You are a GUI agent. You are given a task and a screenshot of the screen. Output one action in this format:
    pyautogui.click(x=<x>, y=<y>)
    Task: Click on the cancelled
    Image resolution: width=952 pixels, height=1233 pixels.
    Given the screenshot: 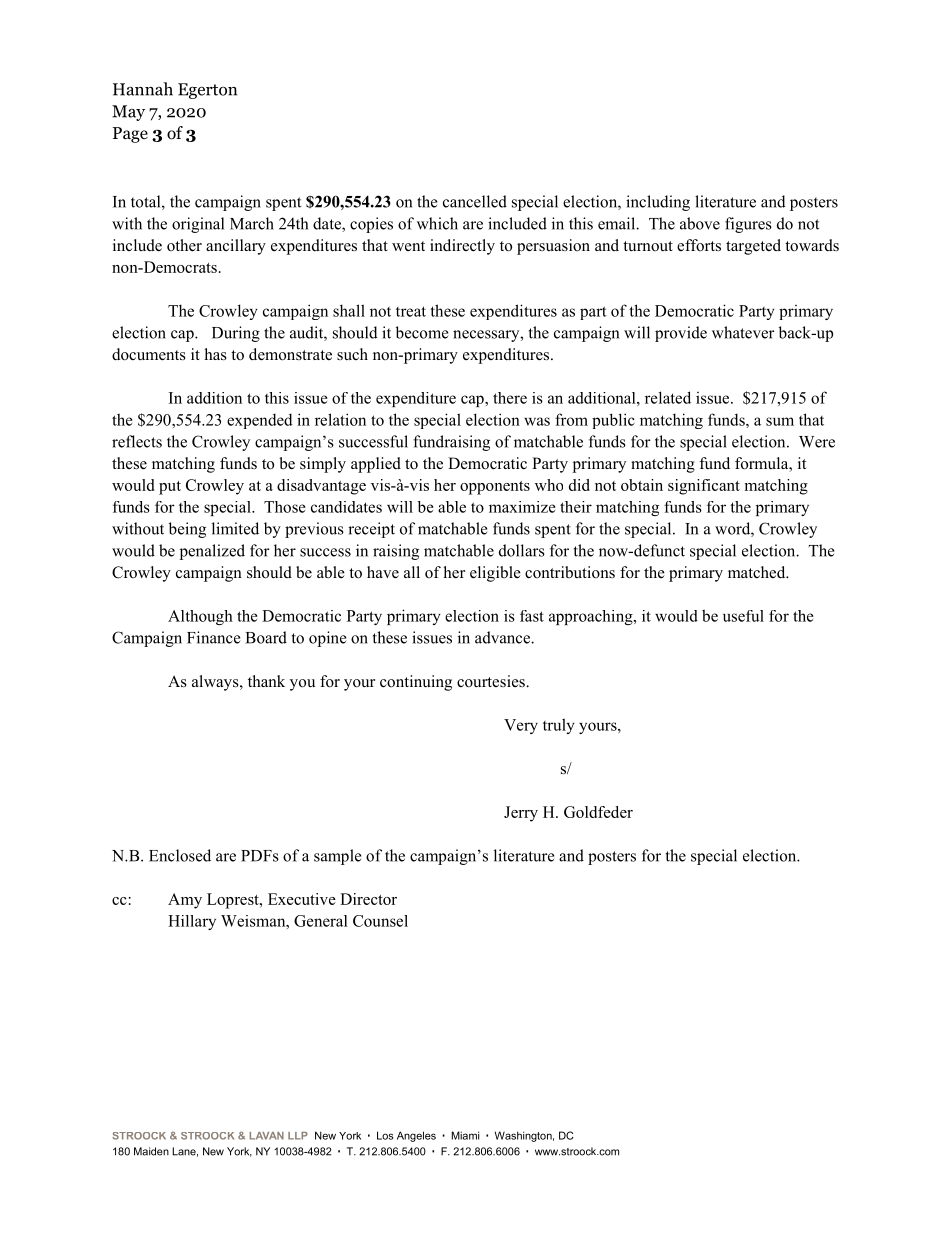 What is the action you would take?
    pyautogui.click(x=475, y=201)
